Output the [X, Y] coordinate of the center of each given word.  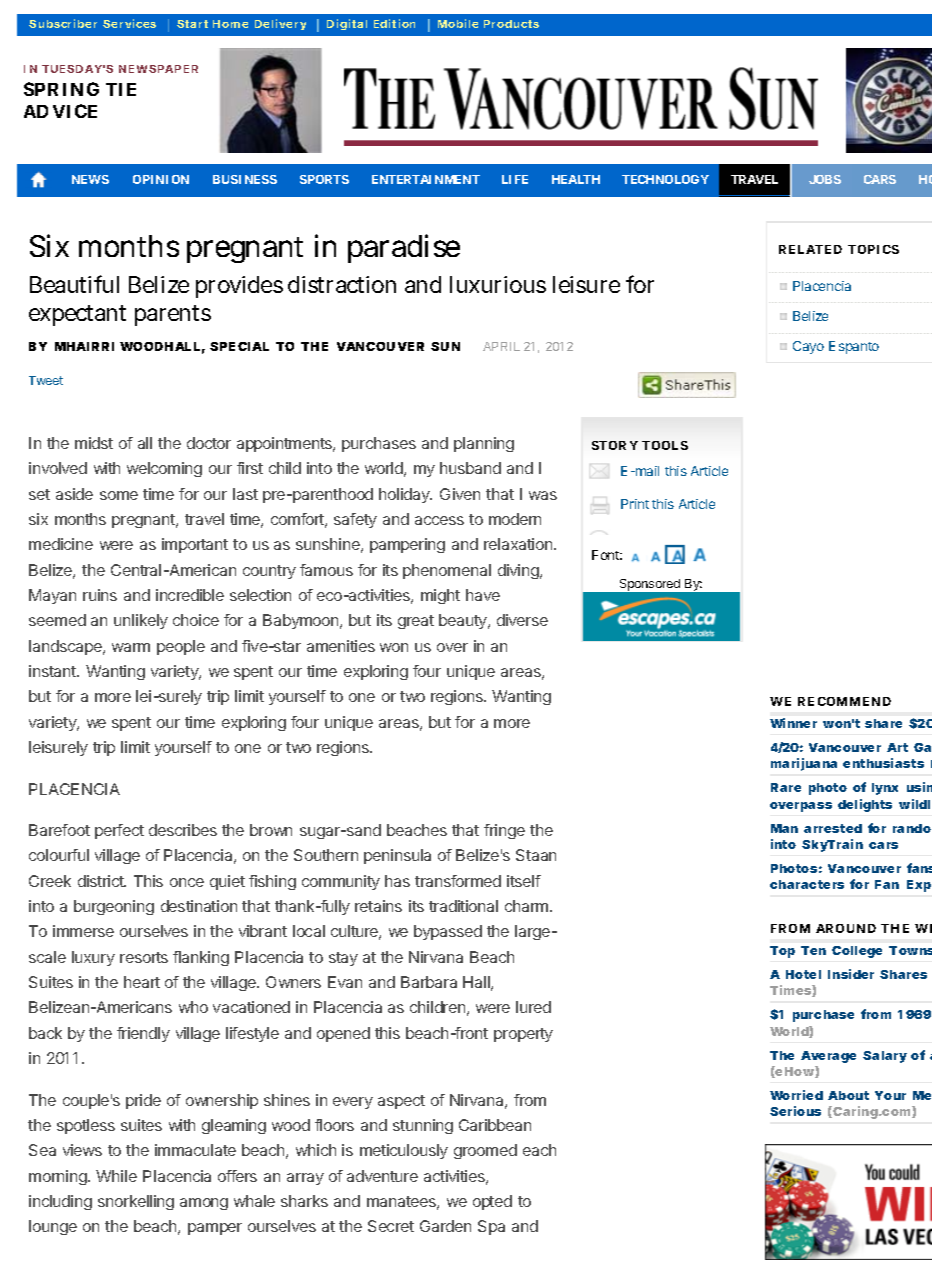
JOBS [825, 179]
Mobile [458, 23]
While [116, 1176]
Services [129, 23]
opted [492, 1202]
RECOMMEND [844, 701]
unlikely [141, 621]
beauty [464, 621]
